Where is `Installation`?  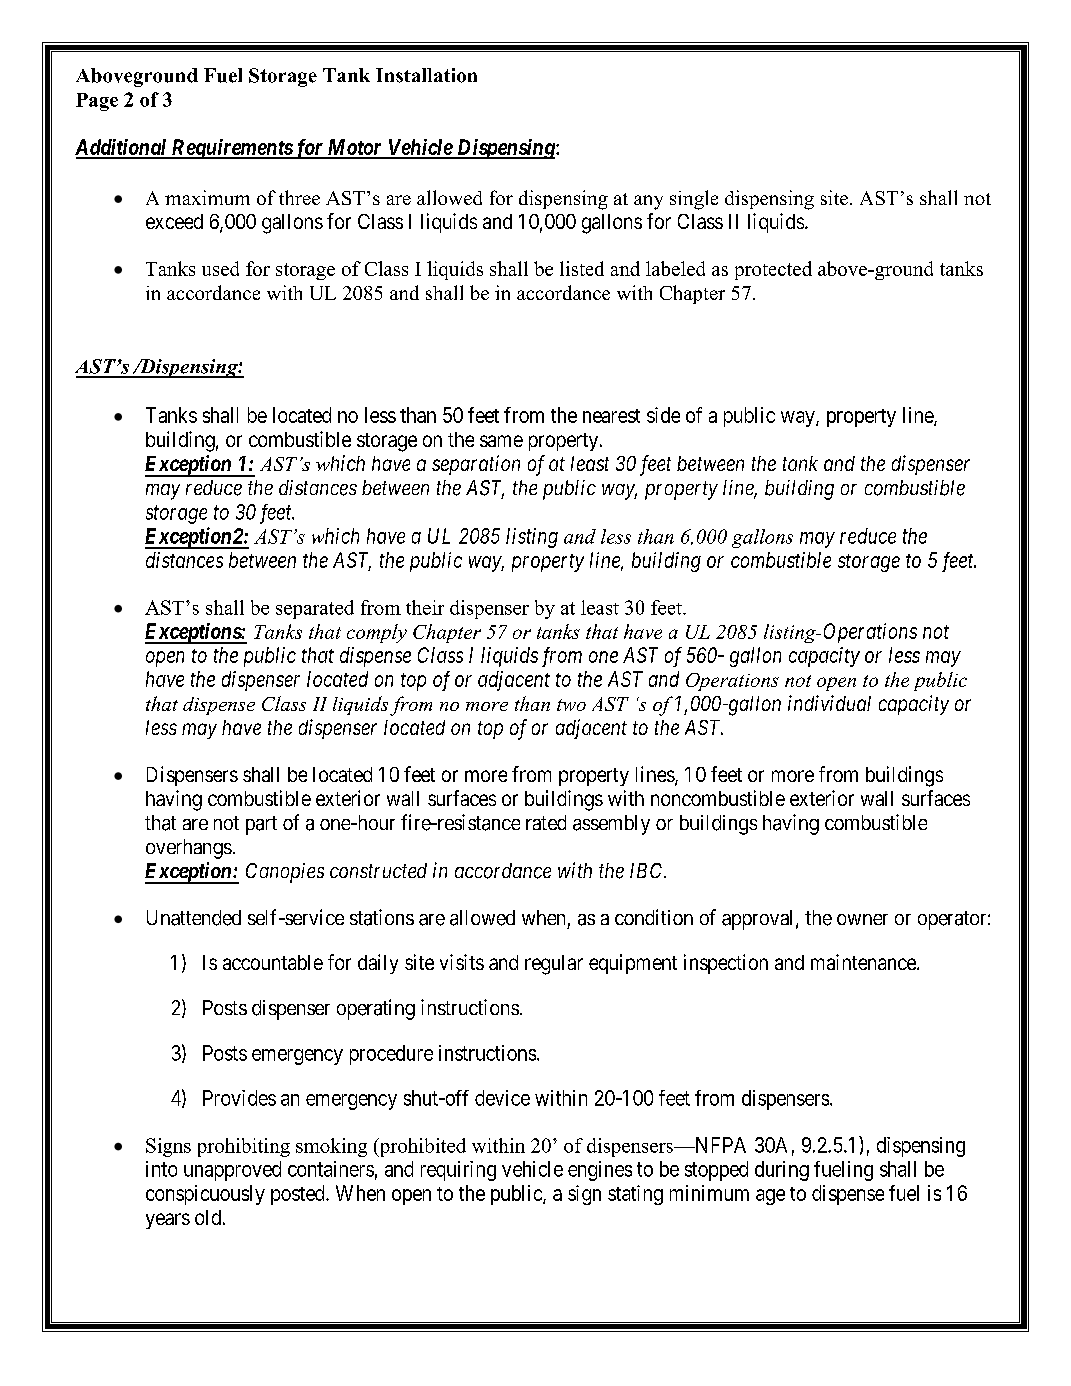
Installation is located at coordinates (426, 75).
